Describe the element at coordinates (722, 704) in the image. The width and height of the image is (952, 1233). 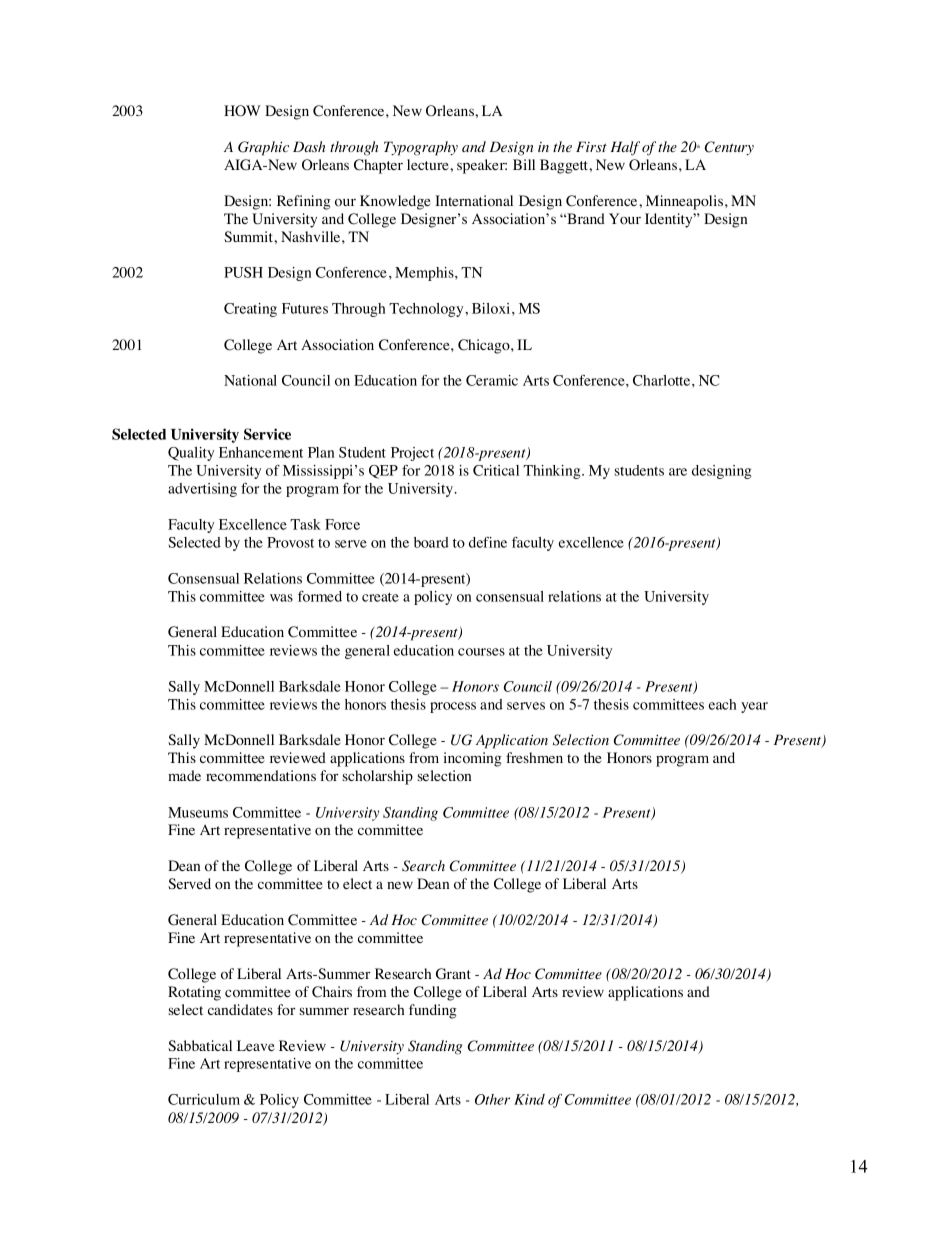
I see `each` at that location.
